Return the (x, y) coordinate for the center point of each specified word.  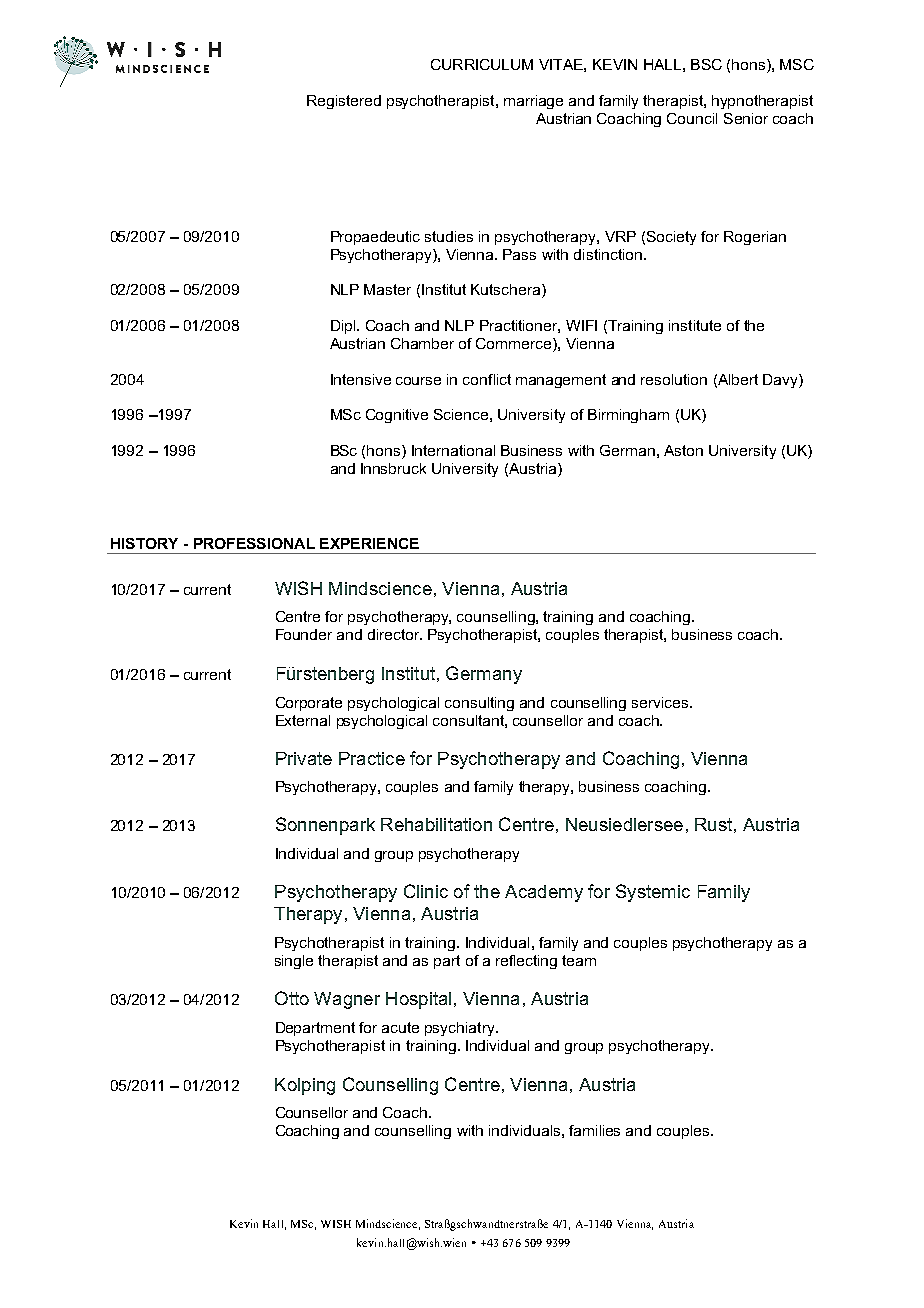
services (661, 702)
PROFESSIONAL (254, 543)
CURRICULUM (482, 64)
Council (692, 118)
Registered (344, 102)
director (394, 634)
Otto (292, 998)
